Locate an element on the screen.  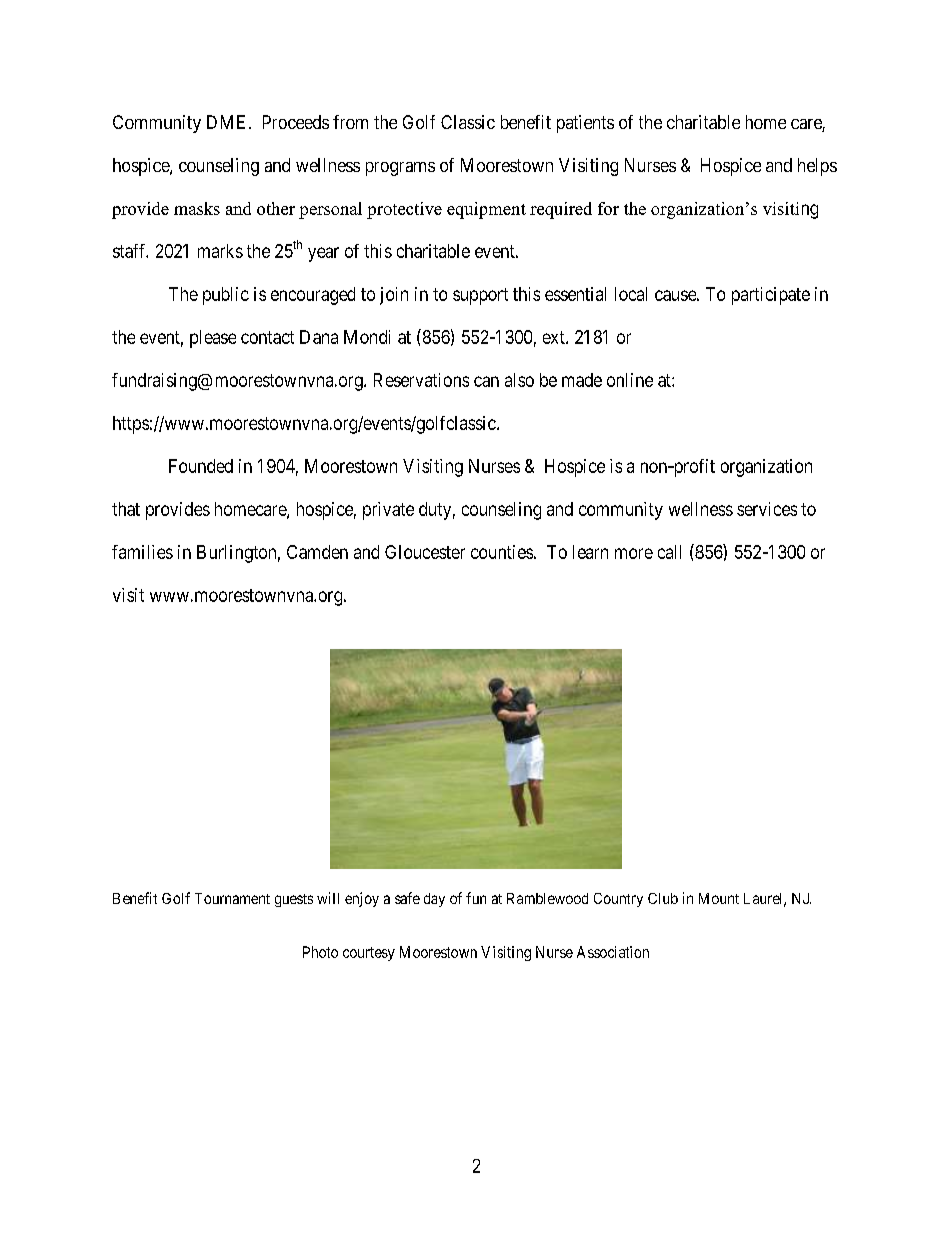
families is located at coordinates (142, 552).
